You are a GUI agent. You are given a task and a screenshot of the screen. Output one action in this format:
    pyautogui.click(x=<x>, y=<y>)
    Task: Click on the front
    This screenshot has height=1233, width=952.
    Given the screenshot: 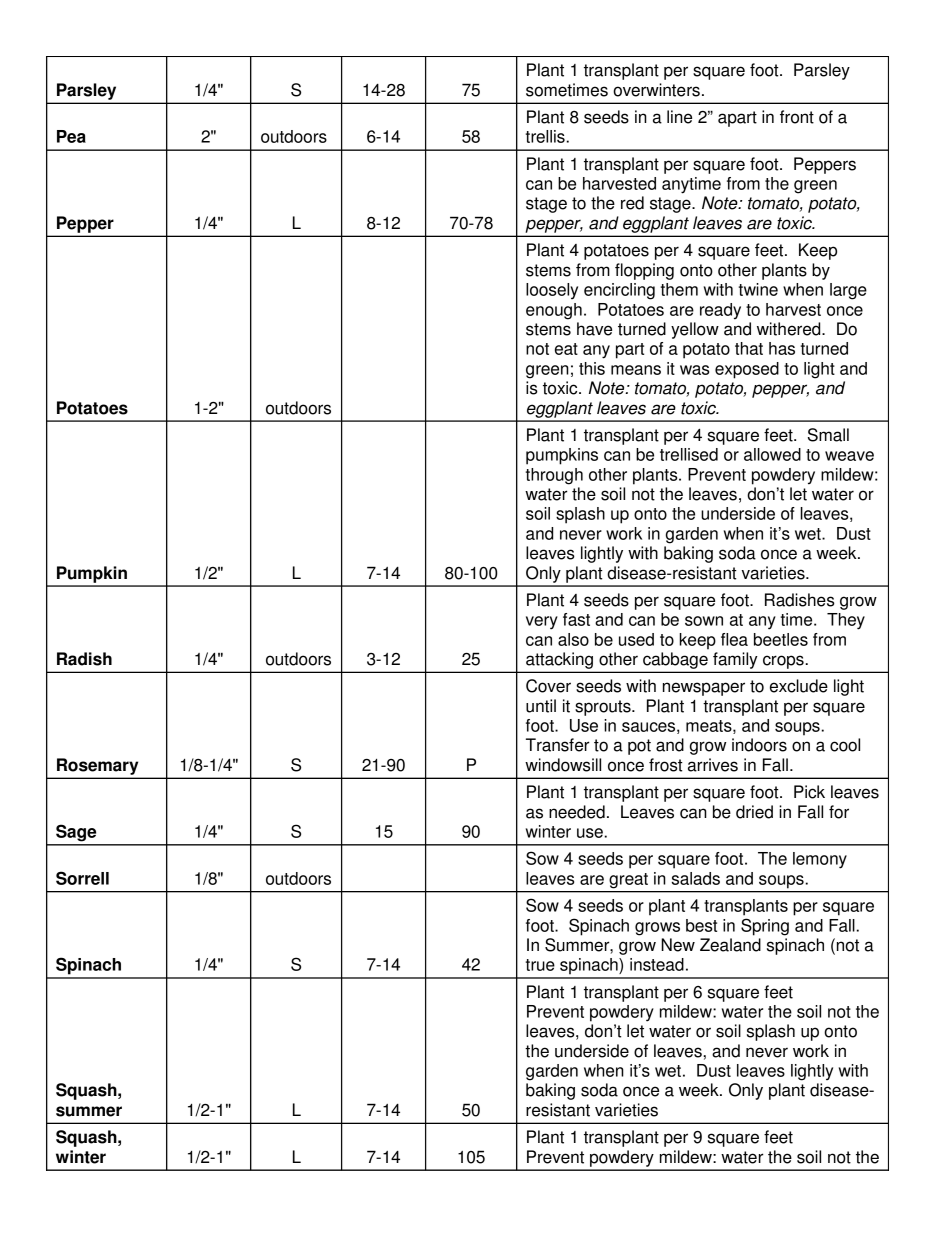 What is the action you would take?
    pyautogui.click(x=797, y=117)
